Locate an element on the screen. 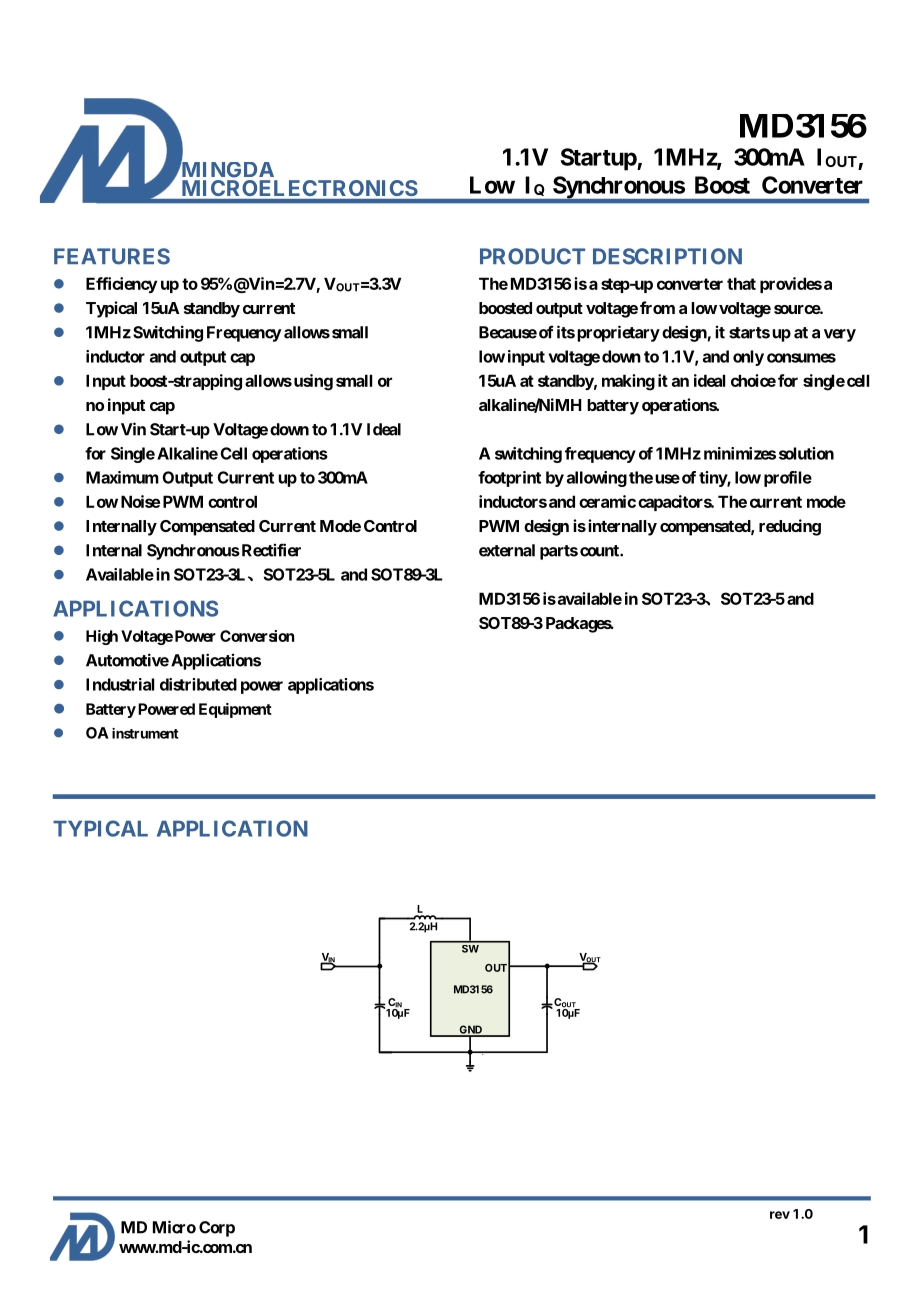 The height and width of the screenshot is (1307, 924). instrument is located at coordinates (145, 733).
